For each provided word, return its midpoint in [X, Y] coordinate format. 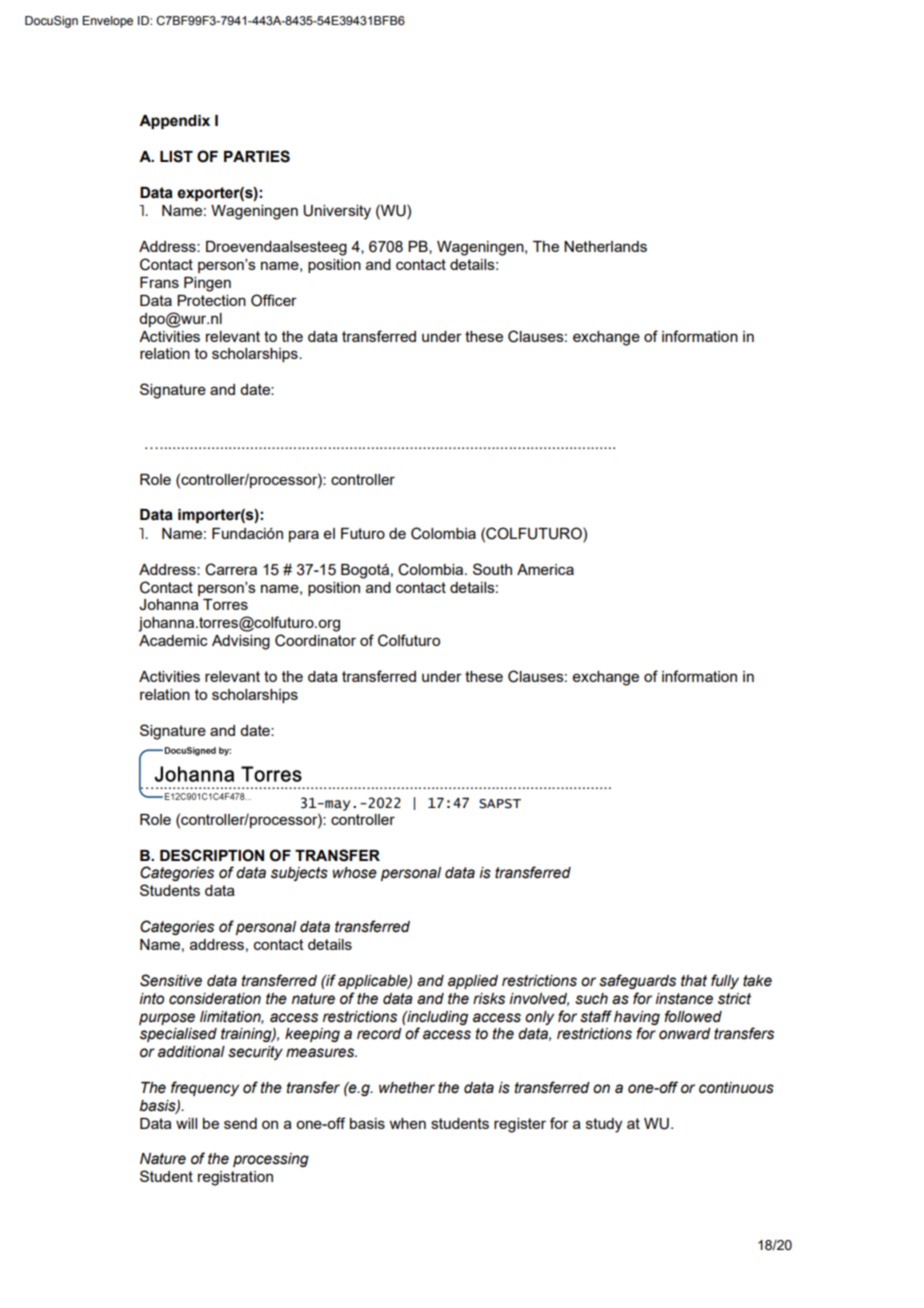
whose [355, 873]
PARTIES [257, 156]
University [337, 212]
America [545, 569]
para [304, 536]
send [240, 1123]
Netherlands [605, 246]
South [492, 569]
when [407, 1123]
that [694, 981]
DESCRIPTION [212, 855]
